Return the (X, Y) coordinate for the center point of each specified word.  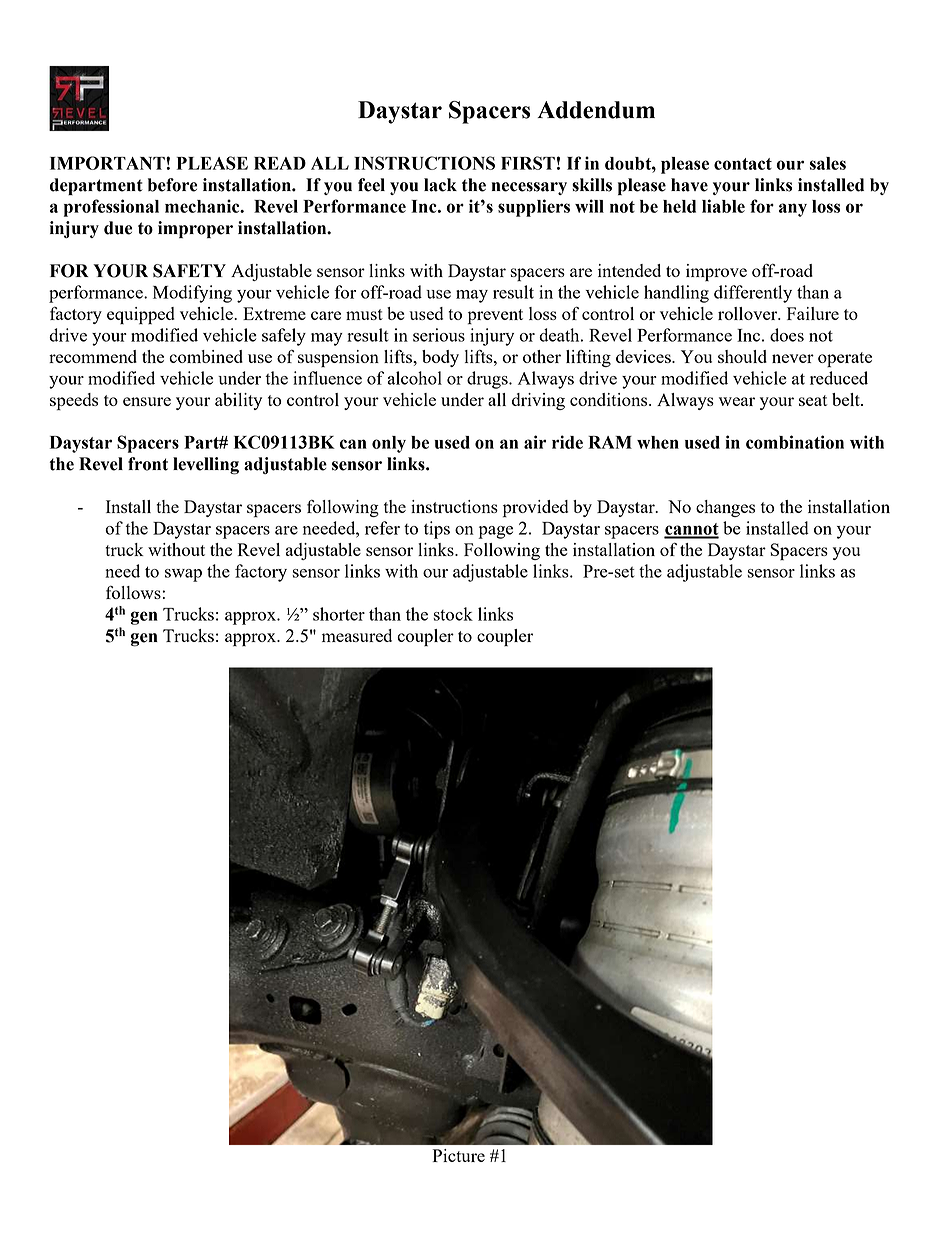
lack (440, 185)
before (172, 185)
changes (725, 508)
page (495, 532)
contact (743, 164)
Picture (459, 1155)
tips (437, 530)
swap (183, 575)
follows (134, 592)
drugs (488, 380)
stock (453, 614)
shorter (339, 614)
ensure (147, 401)
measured (357, 635)
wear (737, 401)
